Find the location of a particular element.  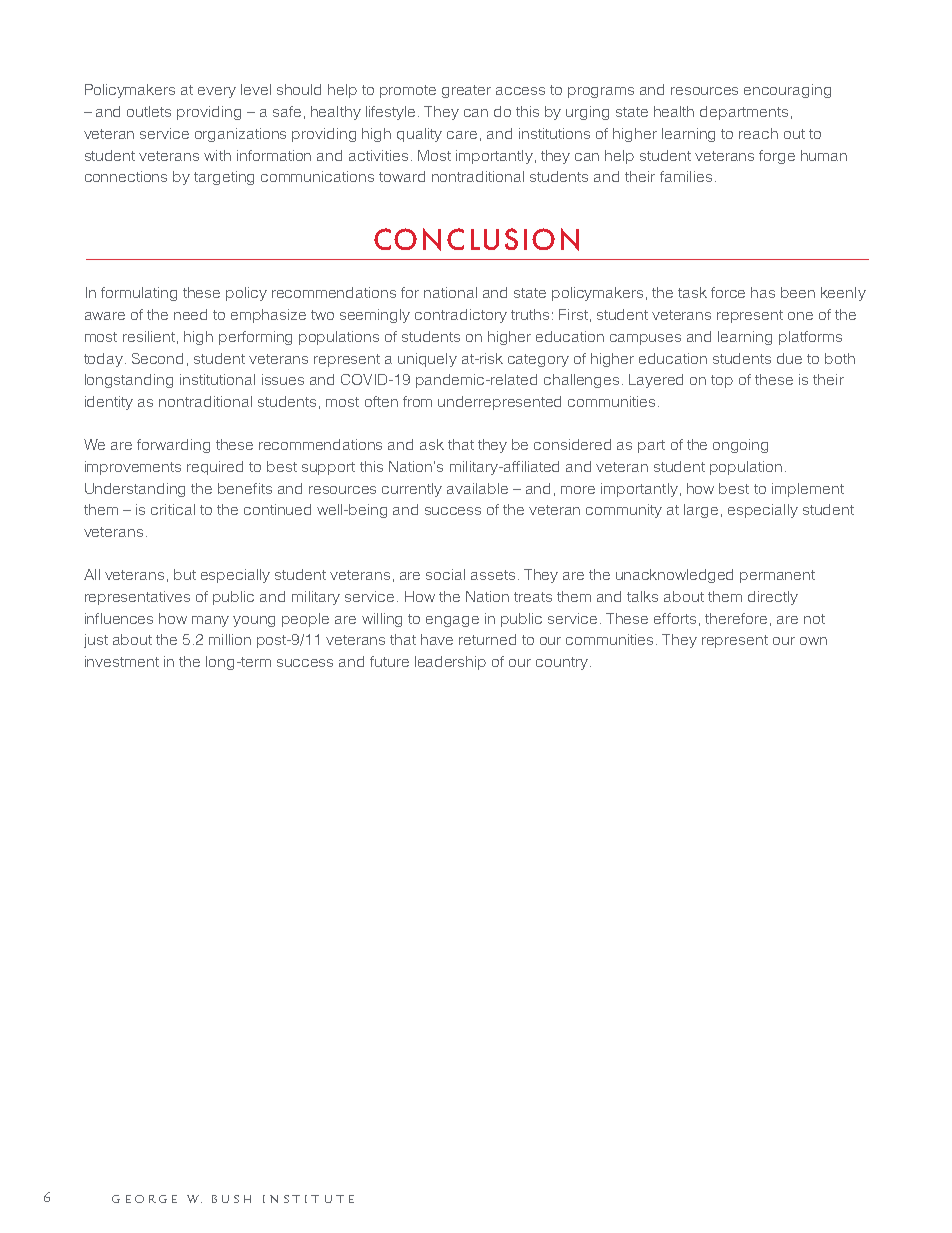

force is located at coordinates (728, 292).
